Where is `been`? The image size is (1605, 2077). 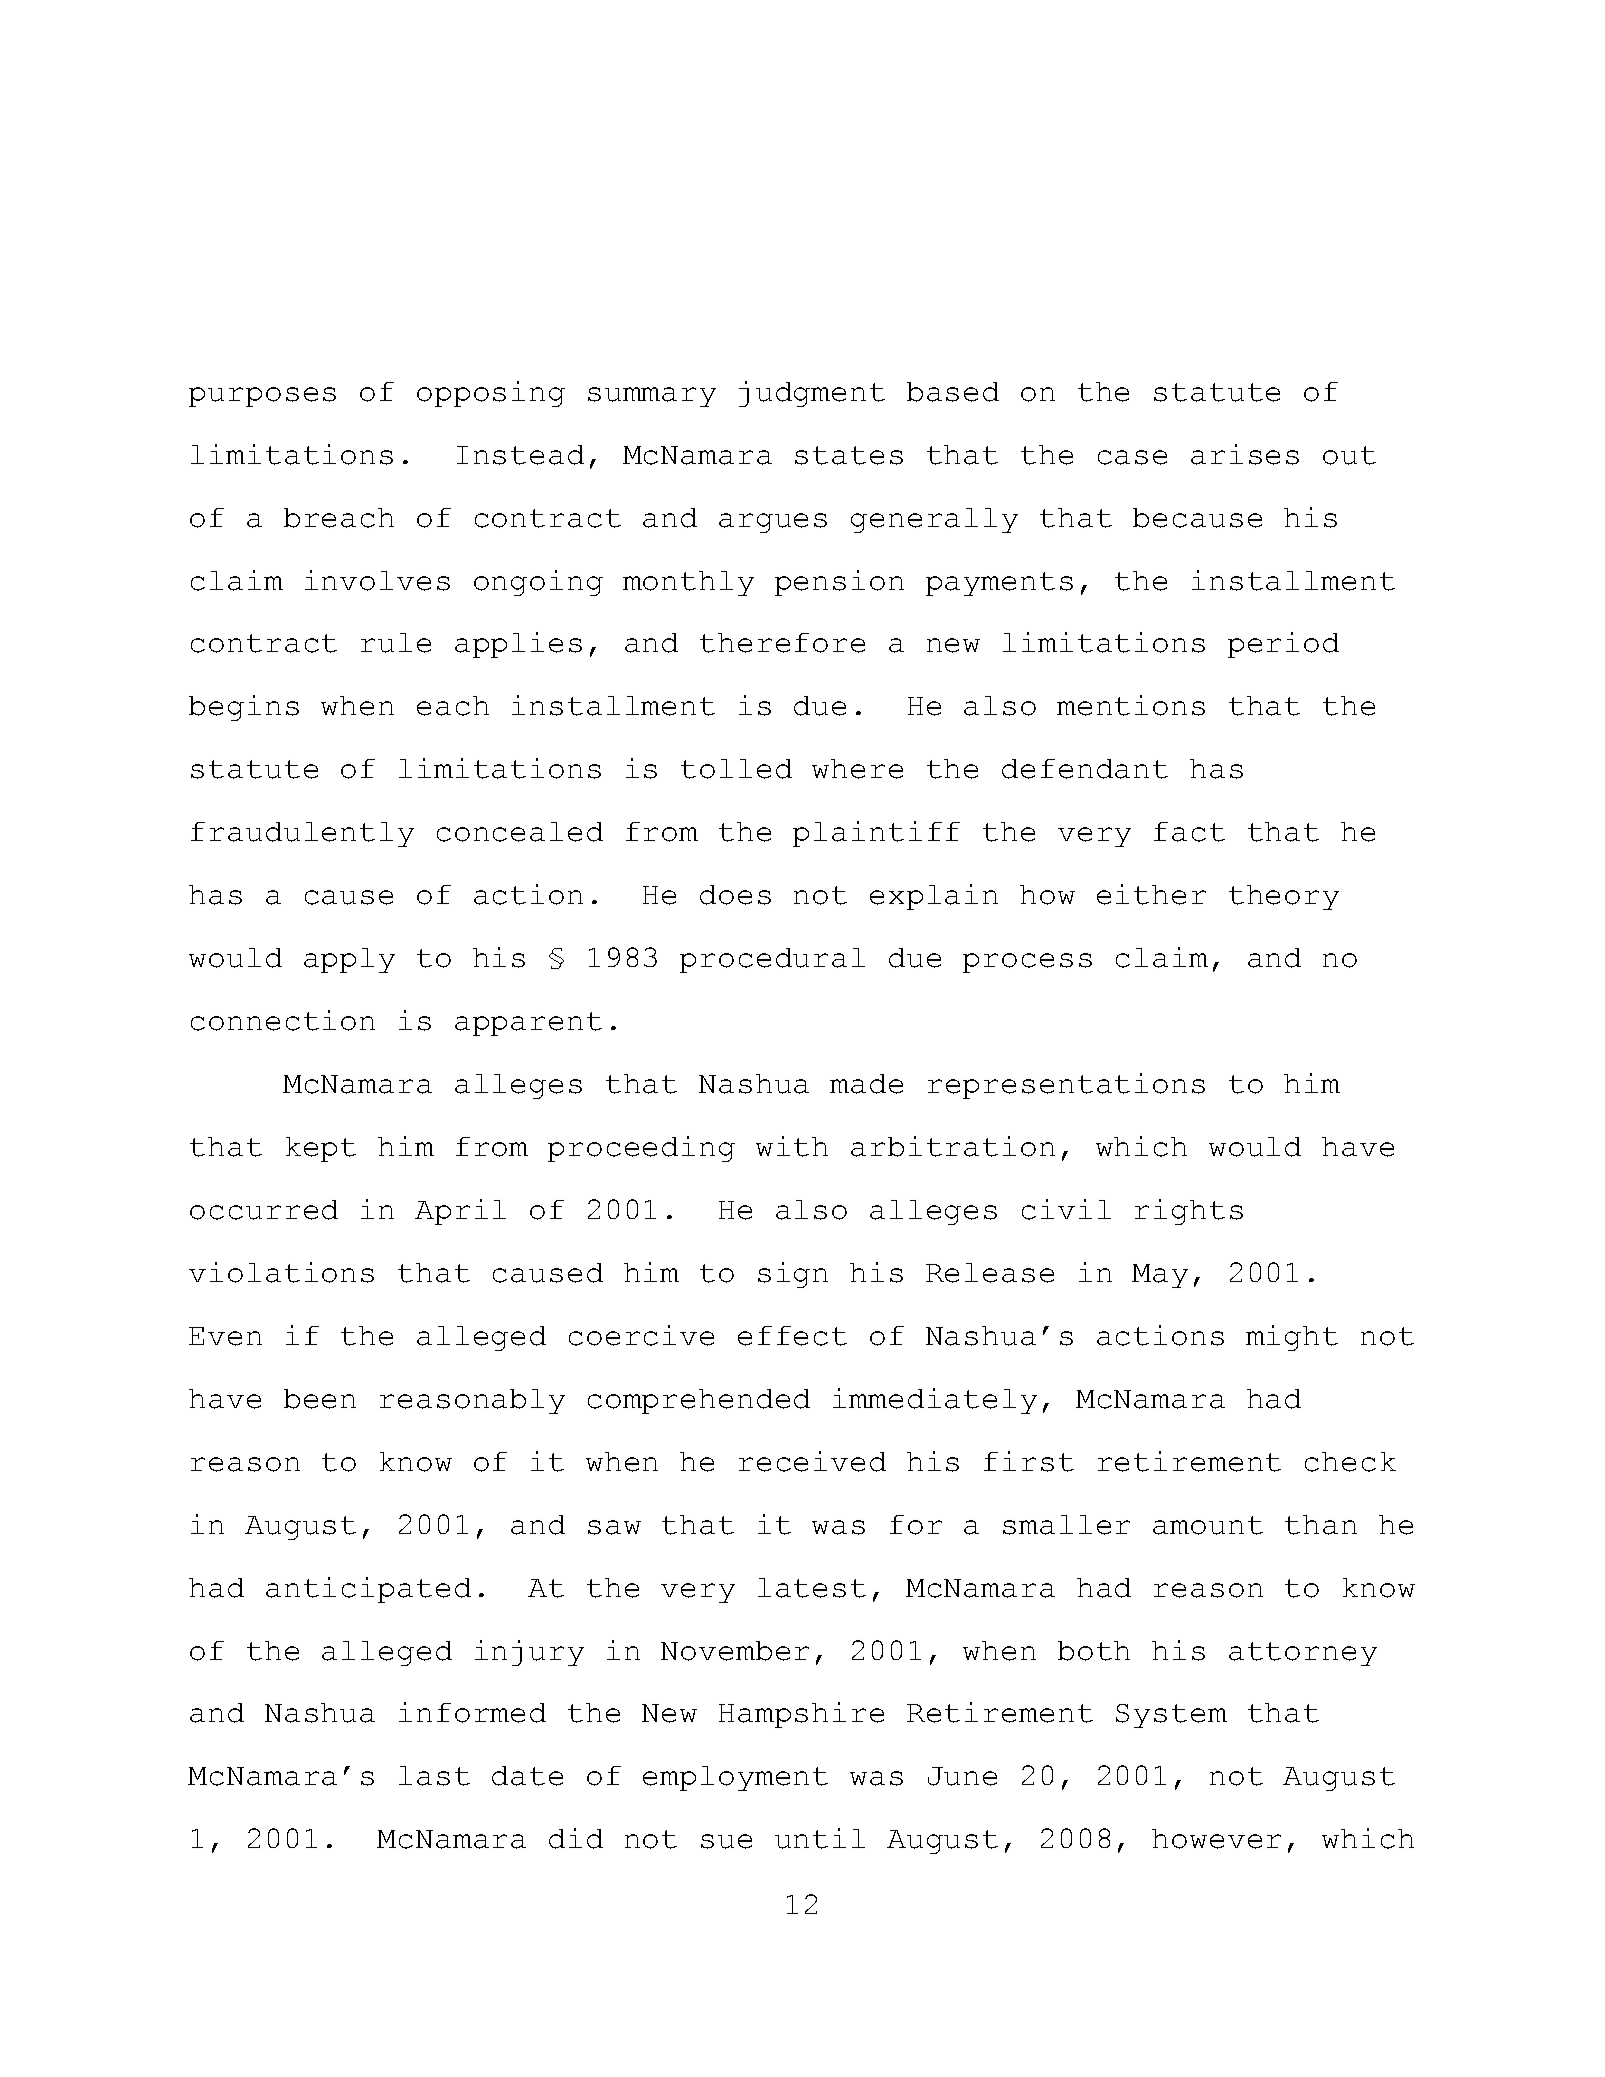
been is located at coordinates (320, 1399).
